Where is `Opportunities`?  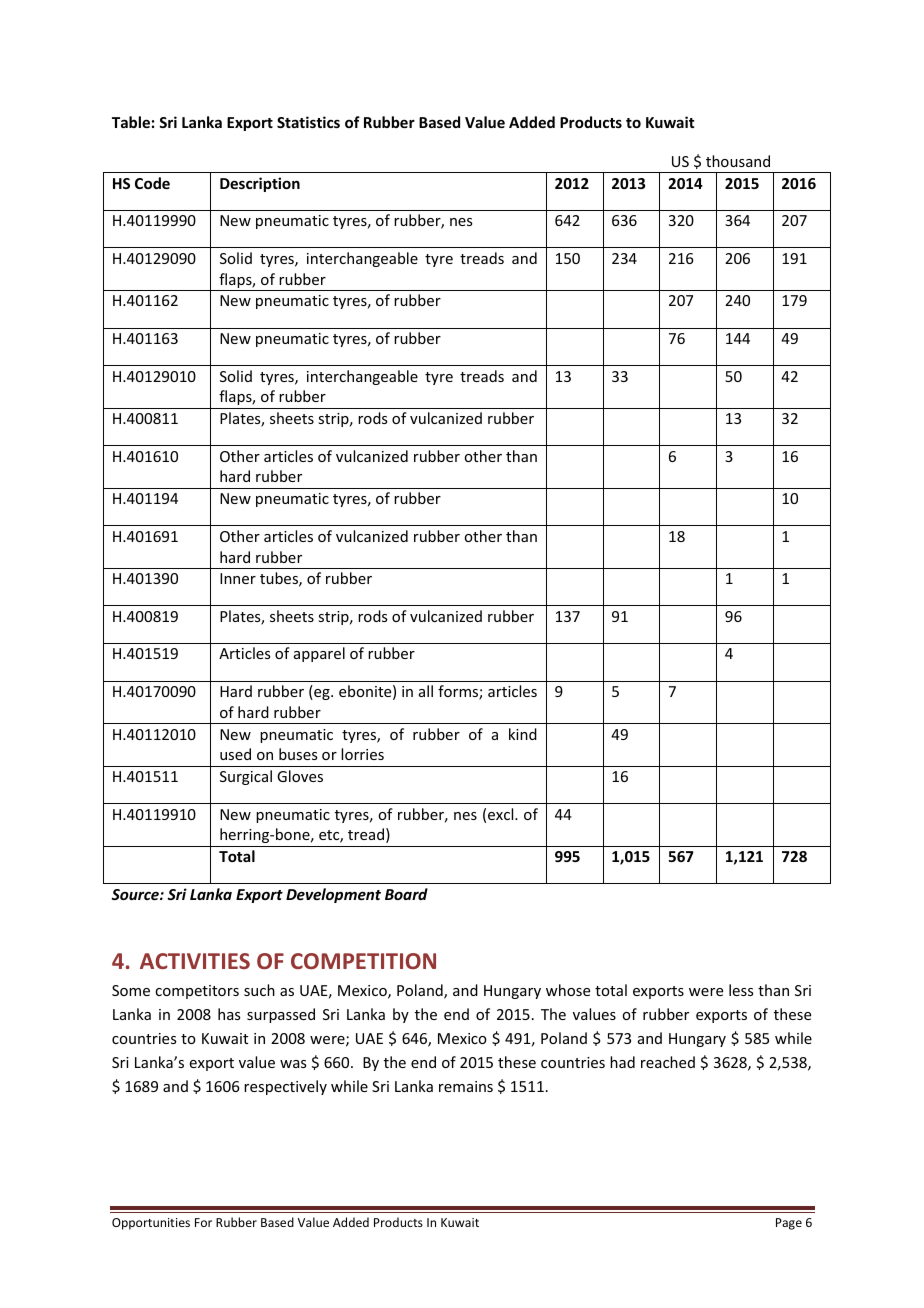
Opportunities is located at coordinates (151, 1224).
